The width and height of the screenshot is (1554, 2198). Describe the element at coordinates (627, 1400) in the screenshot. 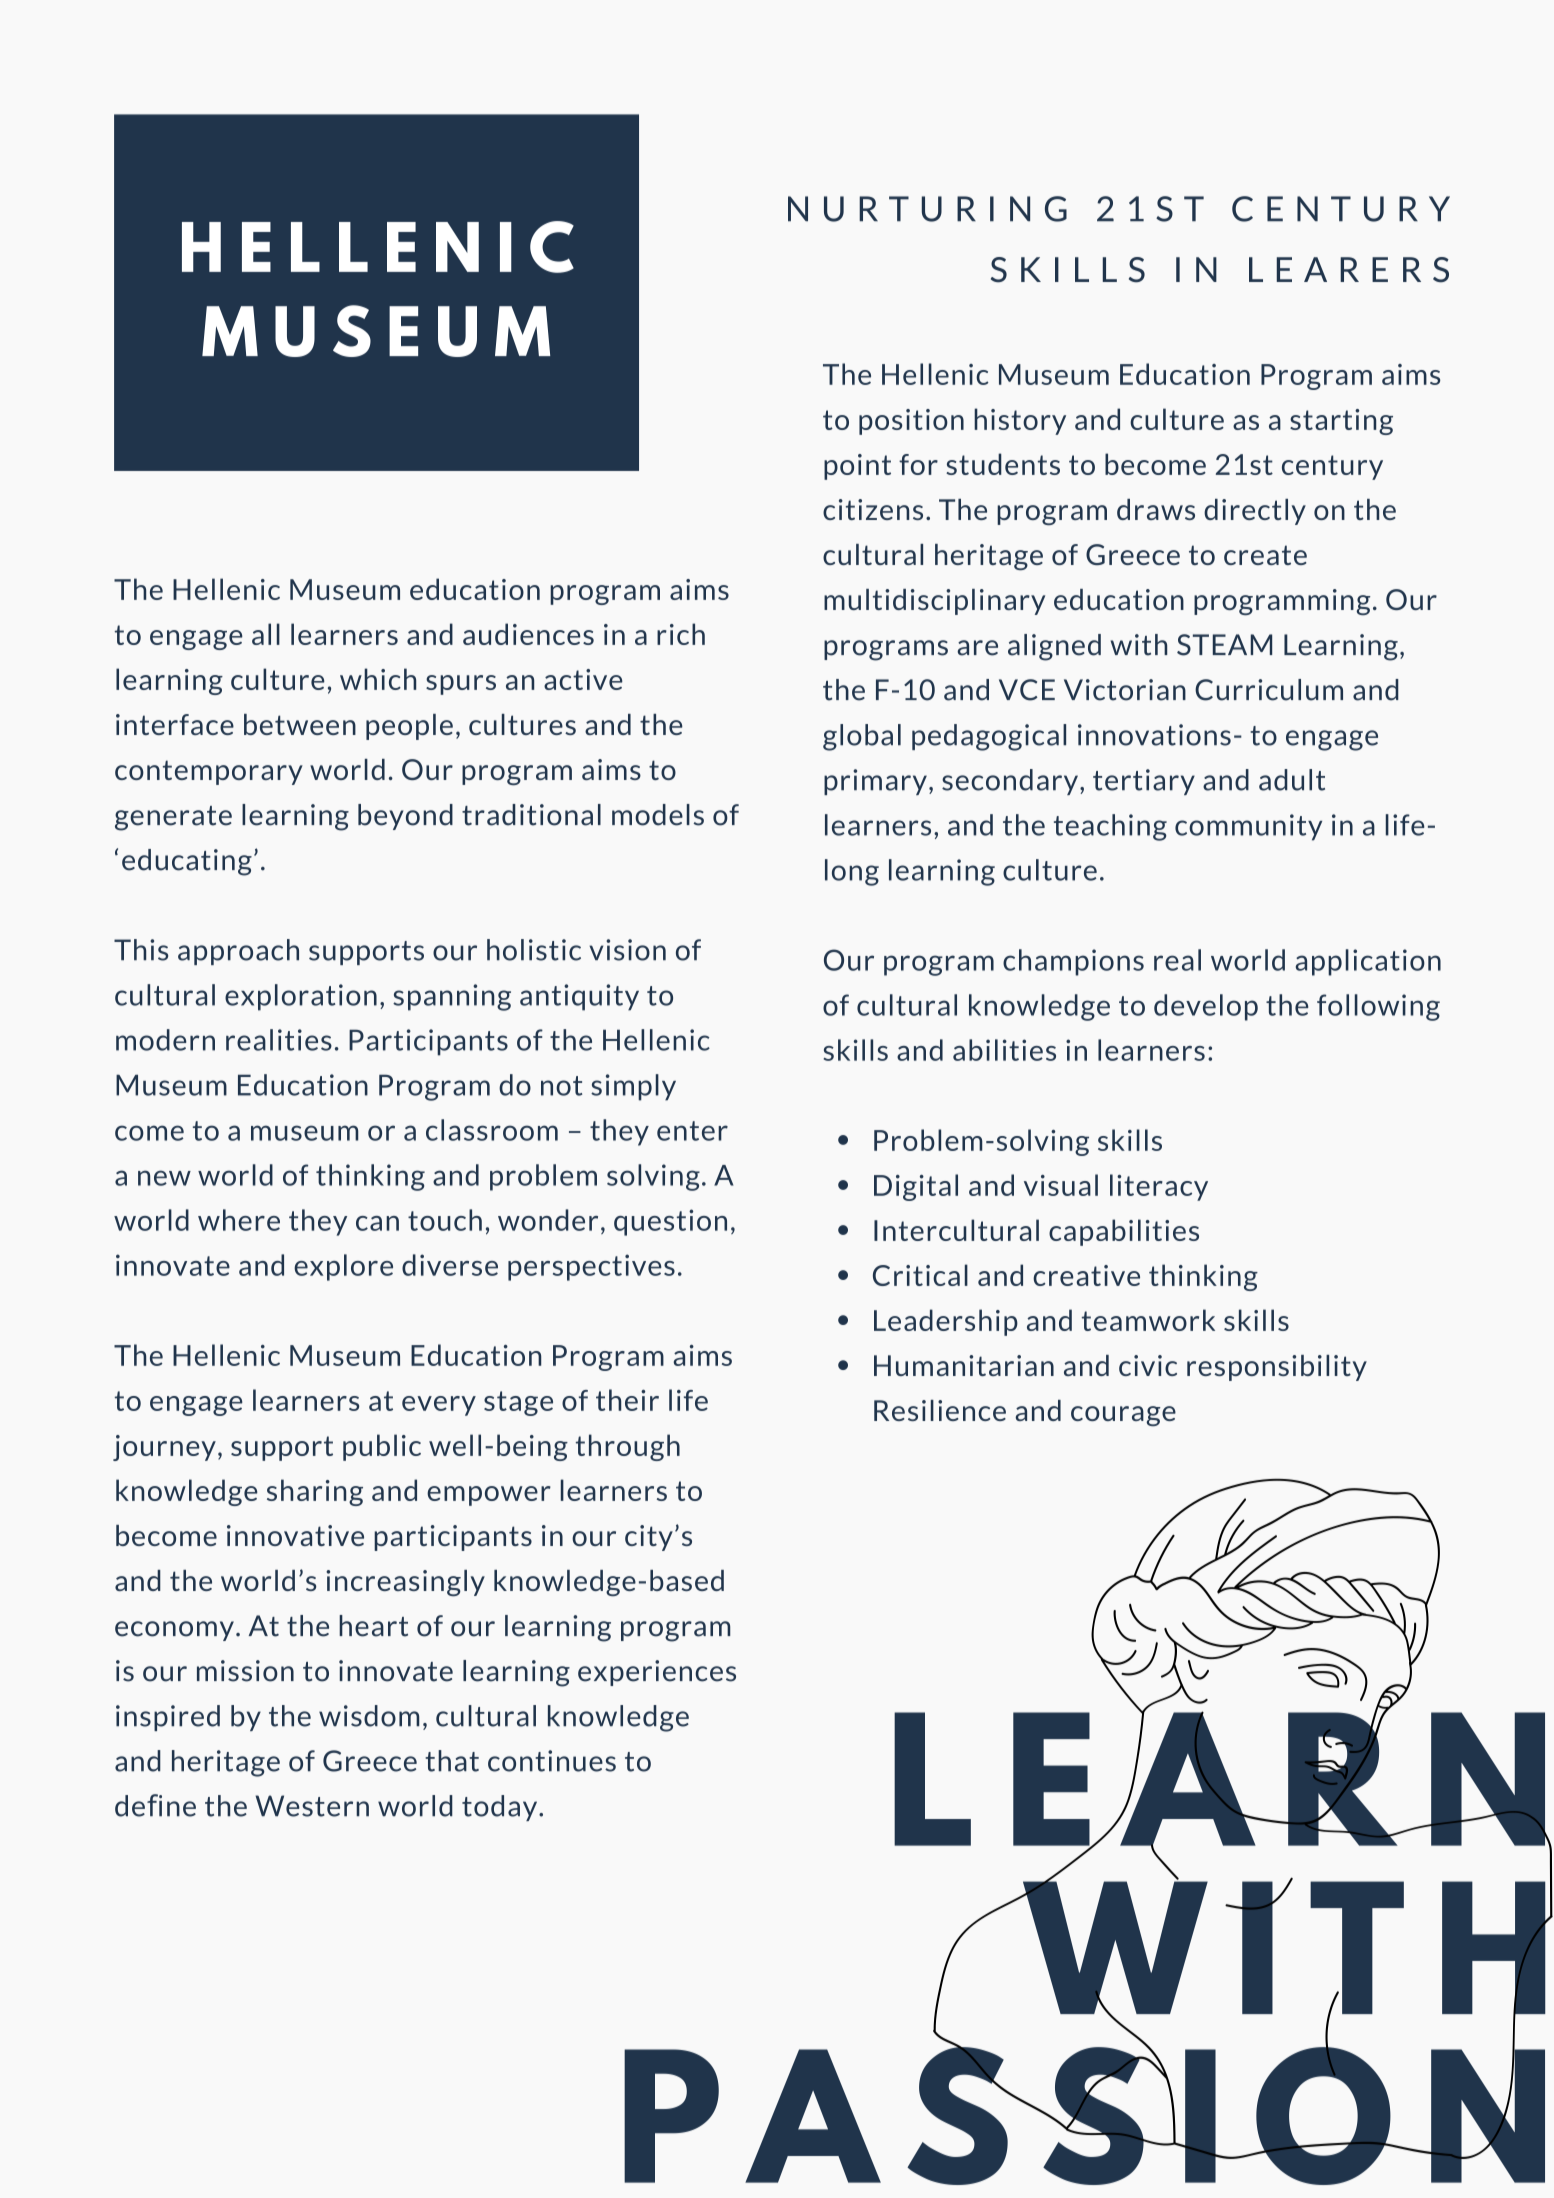

I see `their` at that location.
